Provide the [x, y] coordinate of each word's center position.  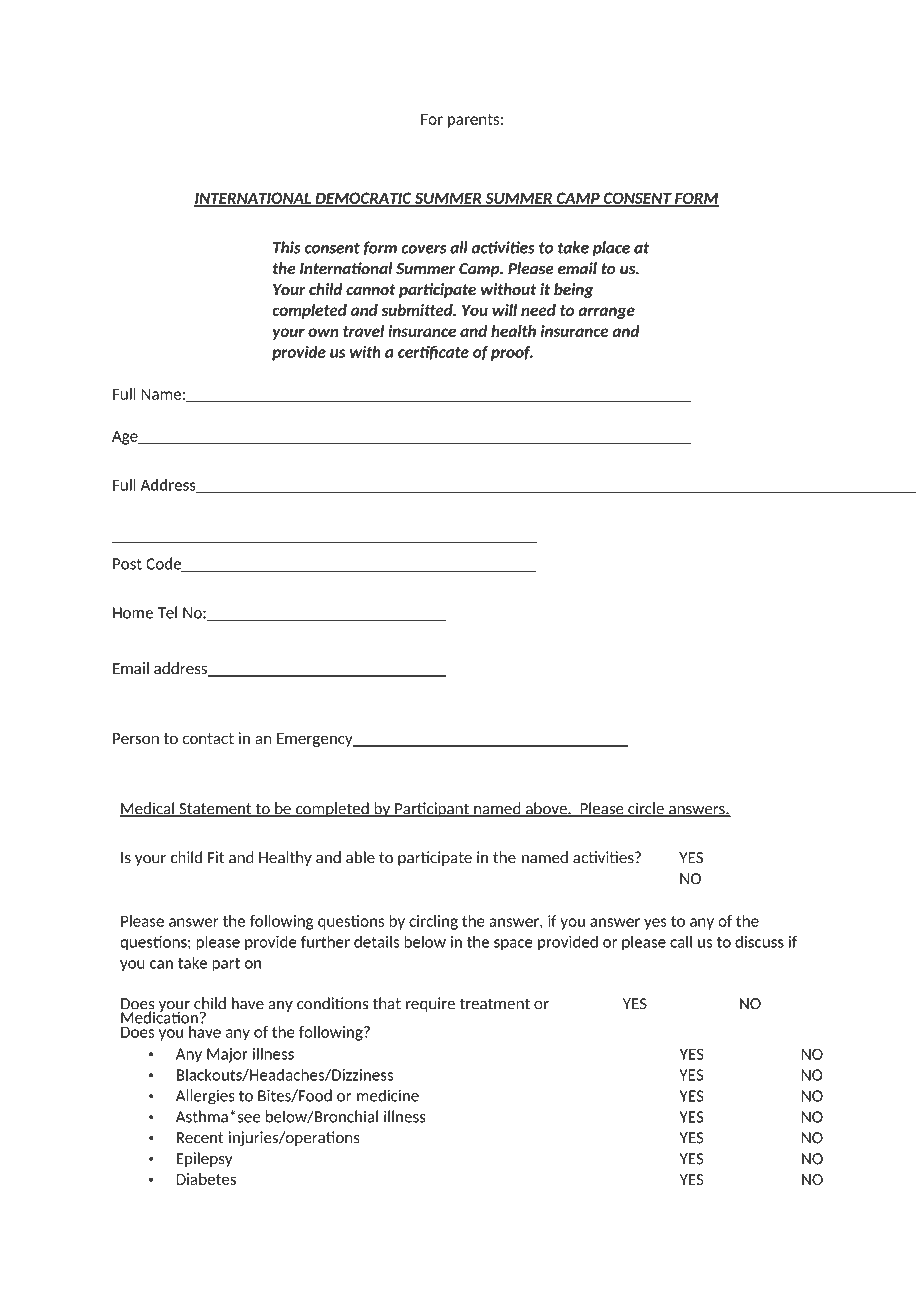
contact [208, 738]
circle [646, 809]
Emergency [316, 740]
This [287, 247]
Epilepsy [205, 1159]
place [611, 248]
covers [423, 249]
